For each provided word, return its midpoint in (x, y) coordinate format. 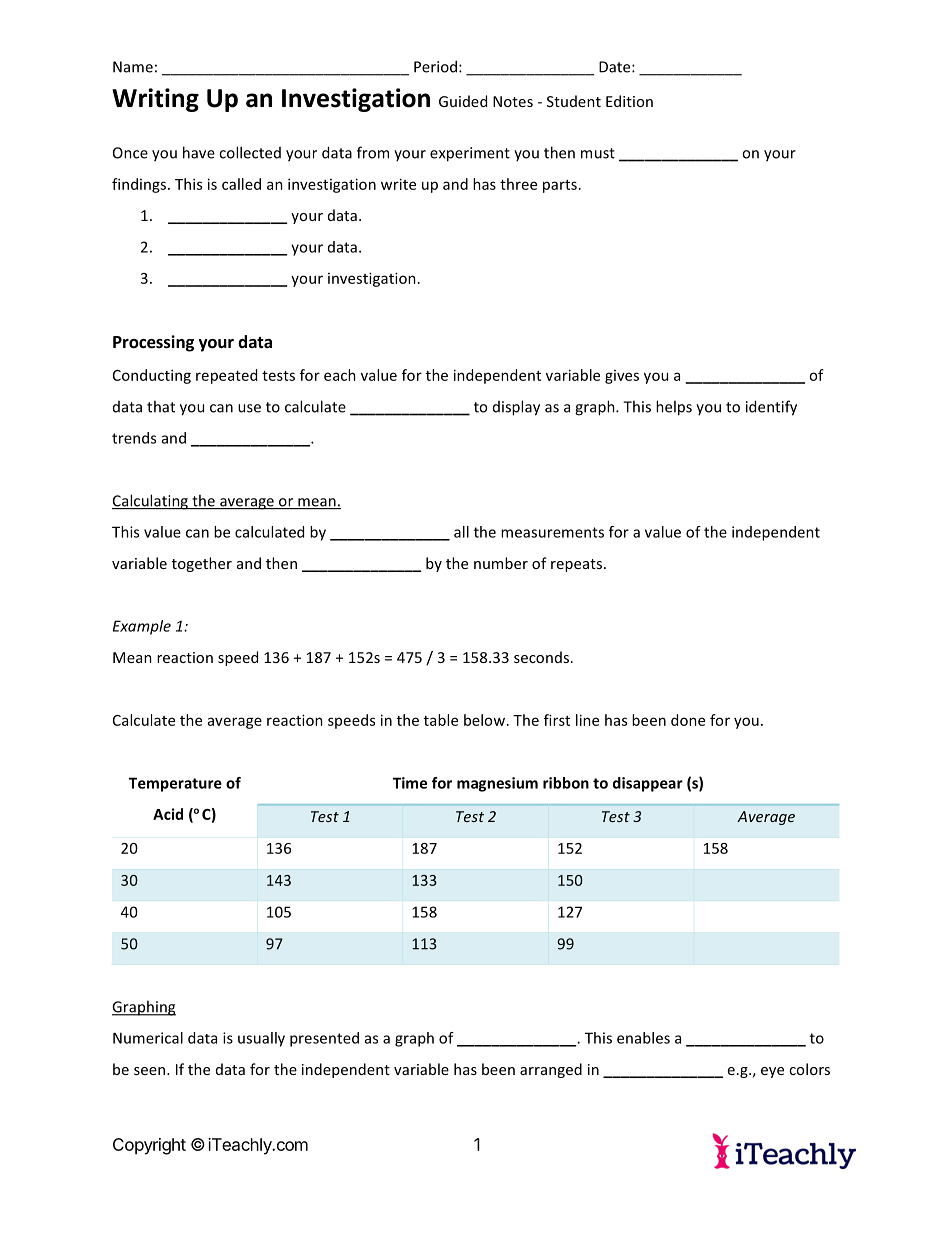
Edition (629, 101)
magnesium (497, 784)
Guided (463, 101)
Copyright (149, 1146)
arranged (551, 1070)
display (516, 408)
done (688, 720)
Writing (155, 100)
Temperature (175, 784)
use (249, 408)
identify (771, 408)
